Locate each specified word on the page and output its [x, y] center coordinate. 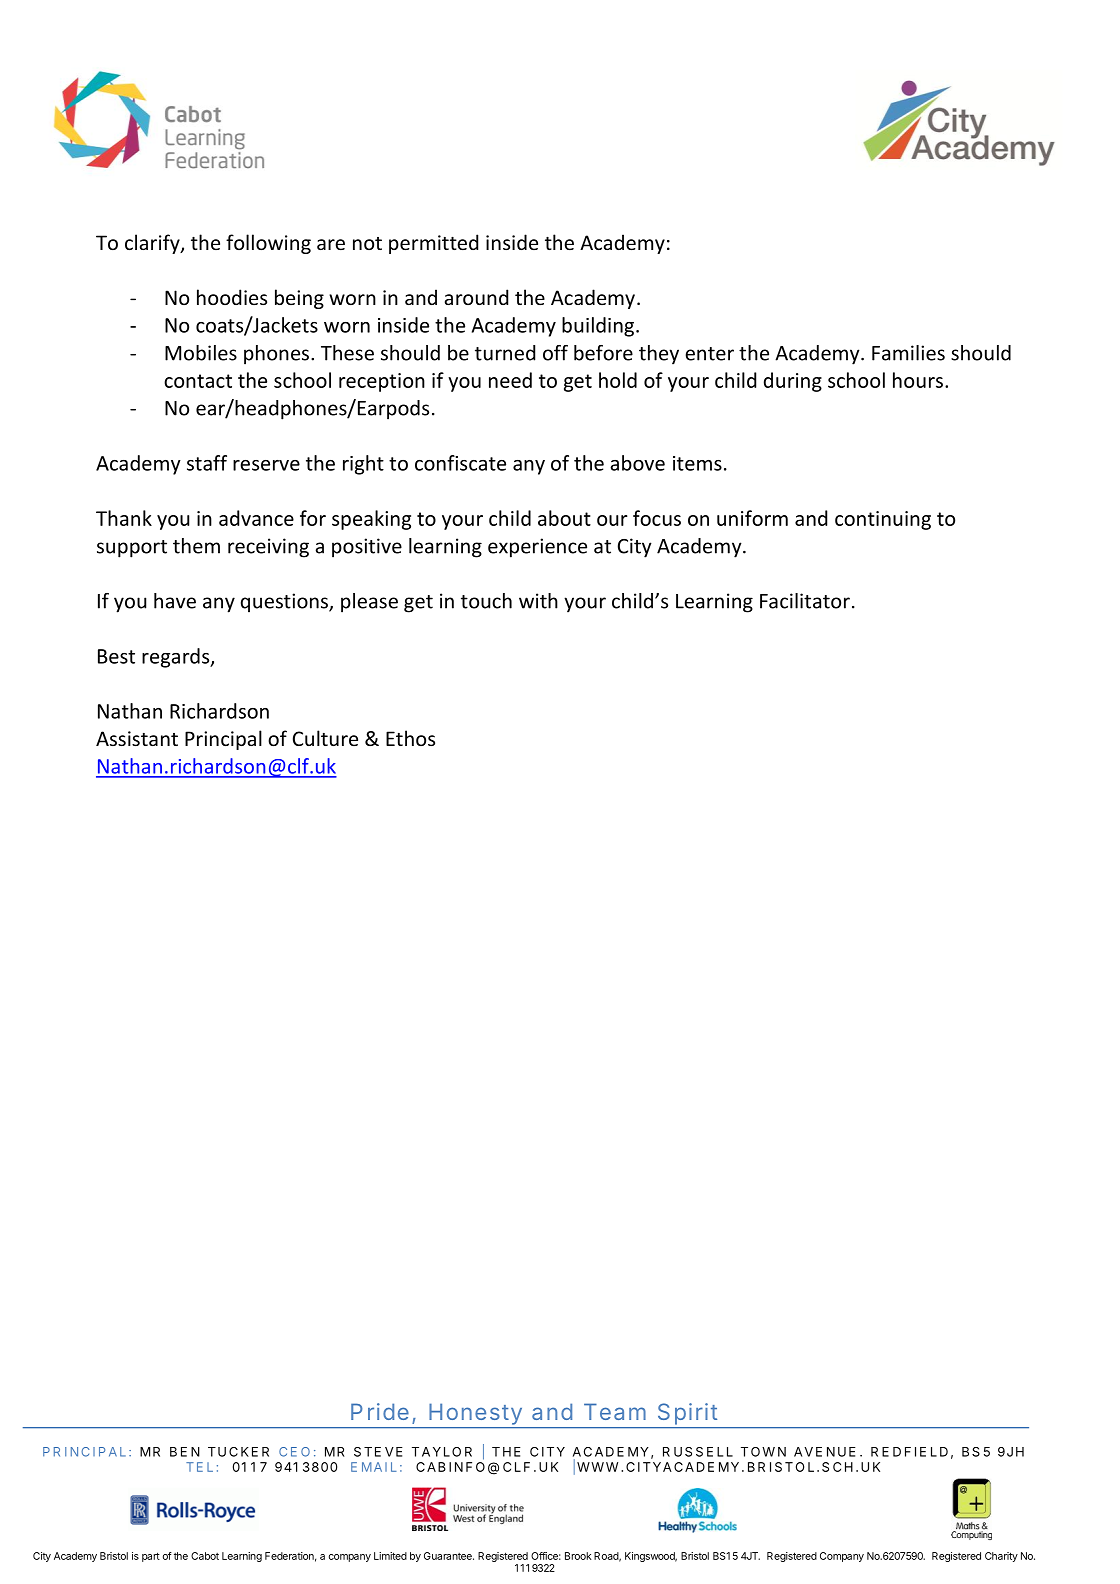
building [598, 327]
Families [908, 353]
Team [615, 1411]
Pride [380, 1411]
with [538, 601]
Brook [578, 1556]
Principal [223, 740]
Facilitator [805, 601]
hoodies [232, 297]
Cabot [205, 1556]
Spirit [687, 1414]
